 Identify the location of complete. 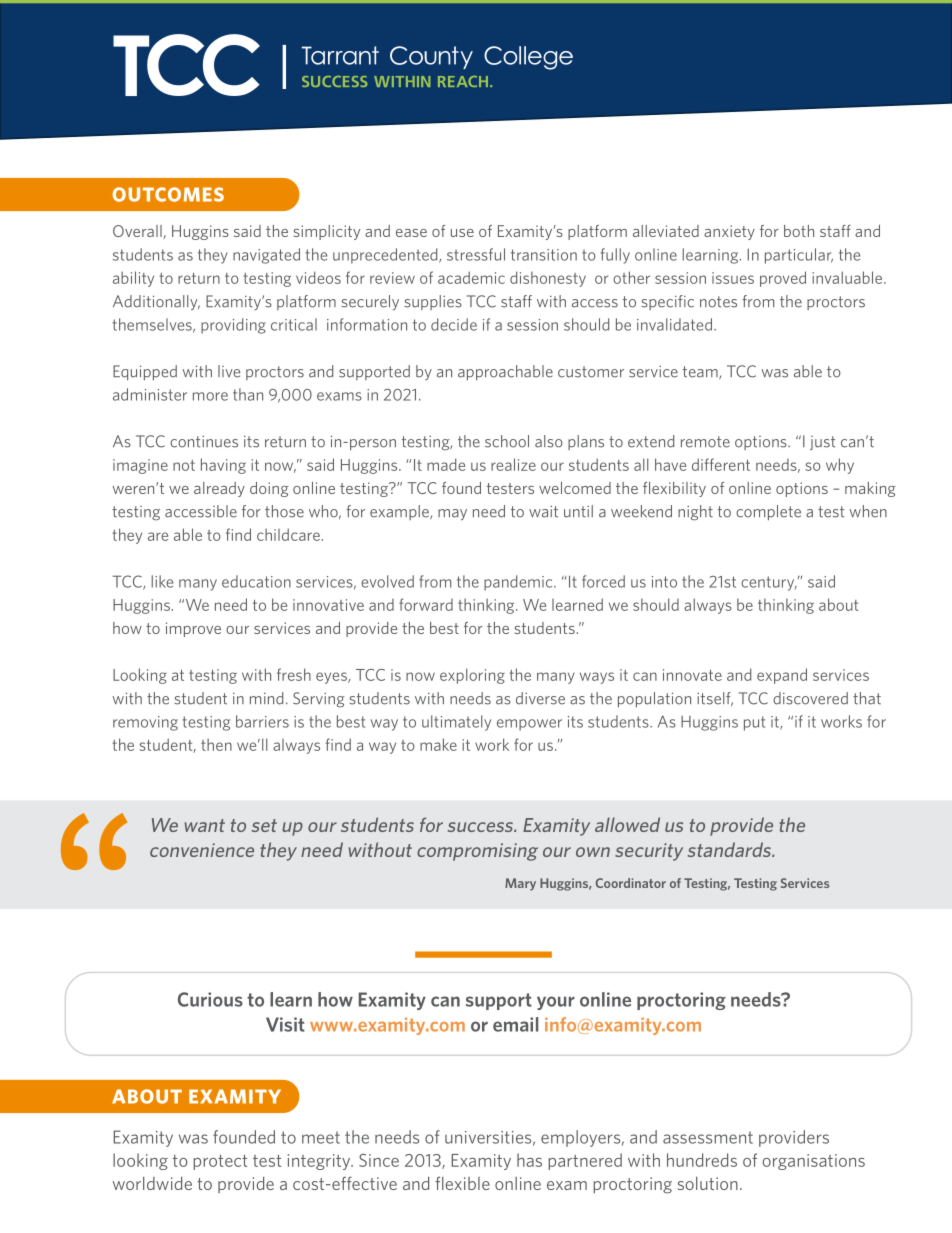
(768, 512).
